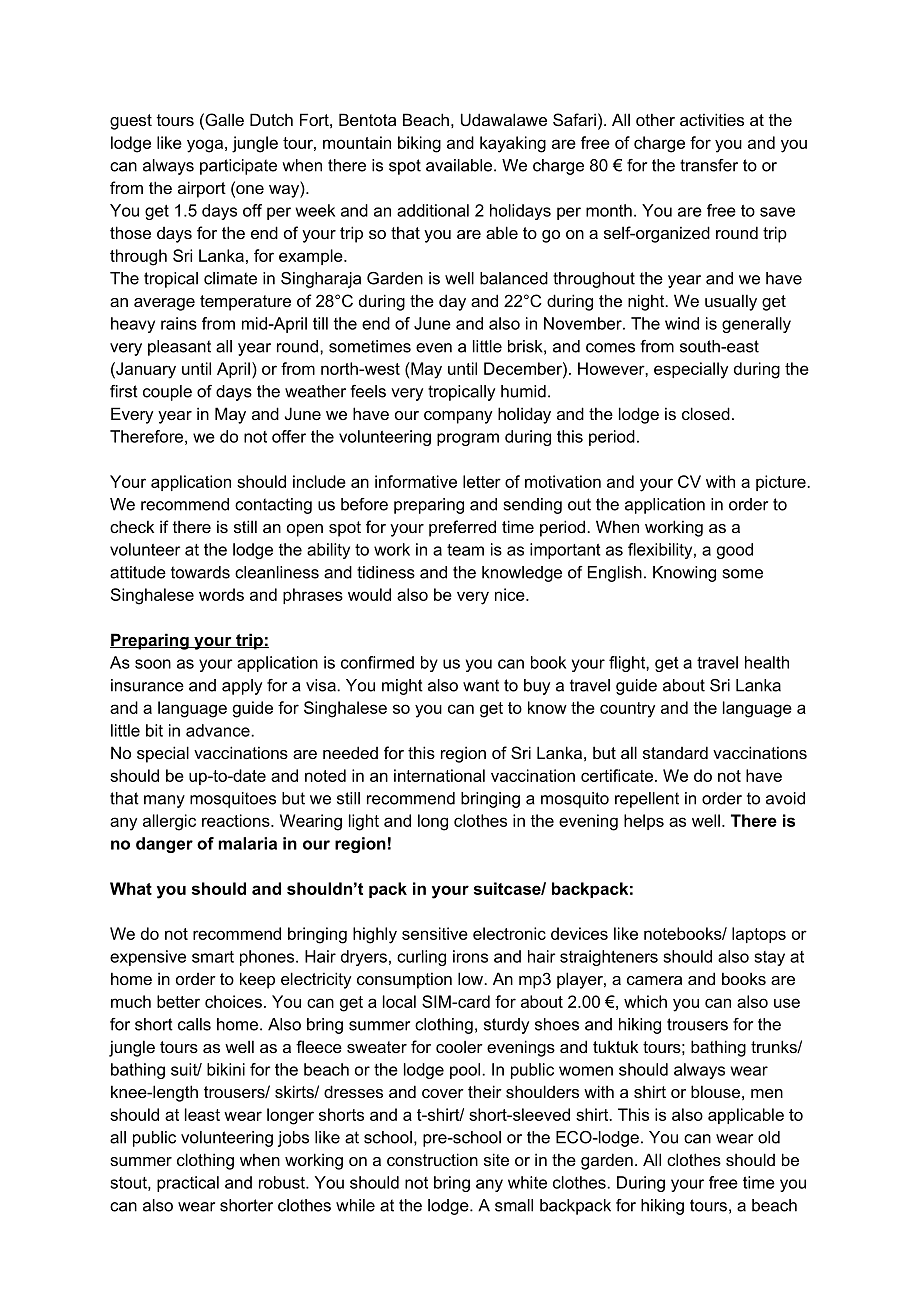 This screenshot has width=924, height=1308. What do you see at coordinates (205, 146) in the screenshot?
I see `yoga` at bounding box center [205, 146].
